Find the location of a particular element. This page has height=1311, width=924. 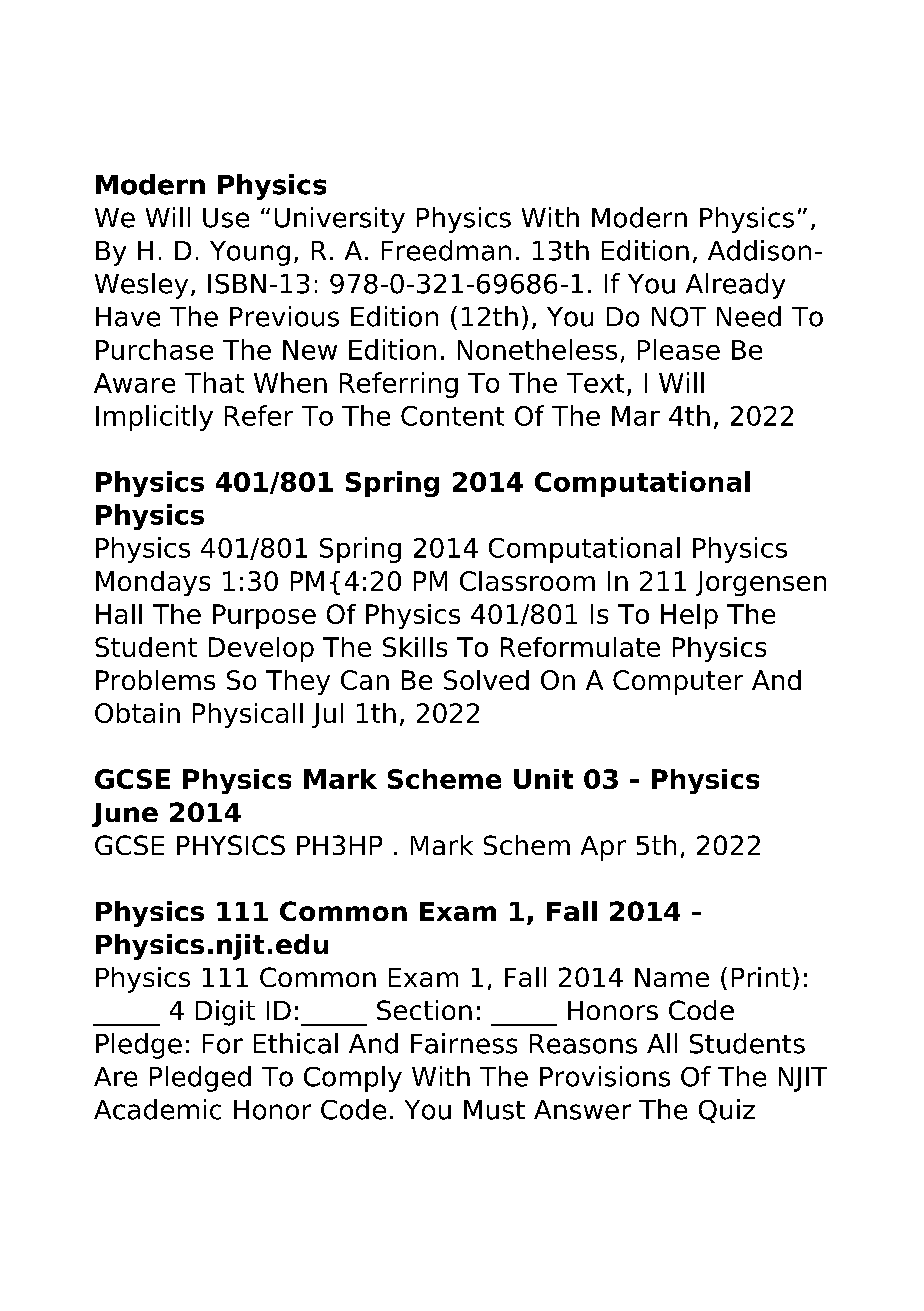

Skills is located at coordinates (415, 647).
